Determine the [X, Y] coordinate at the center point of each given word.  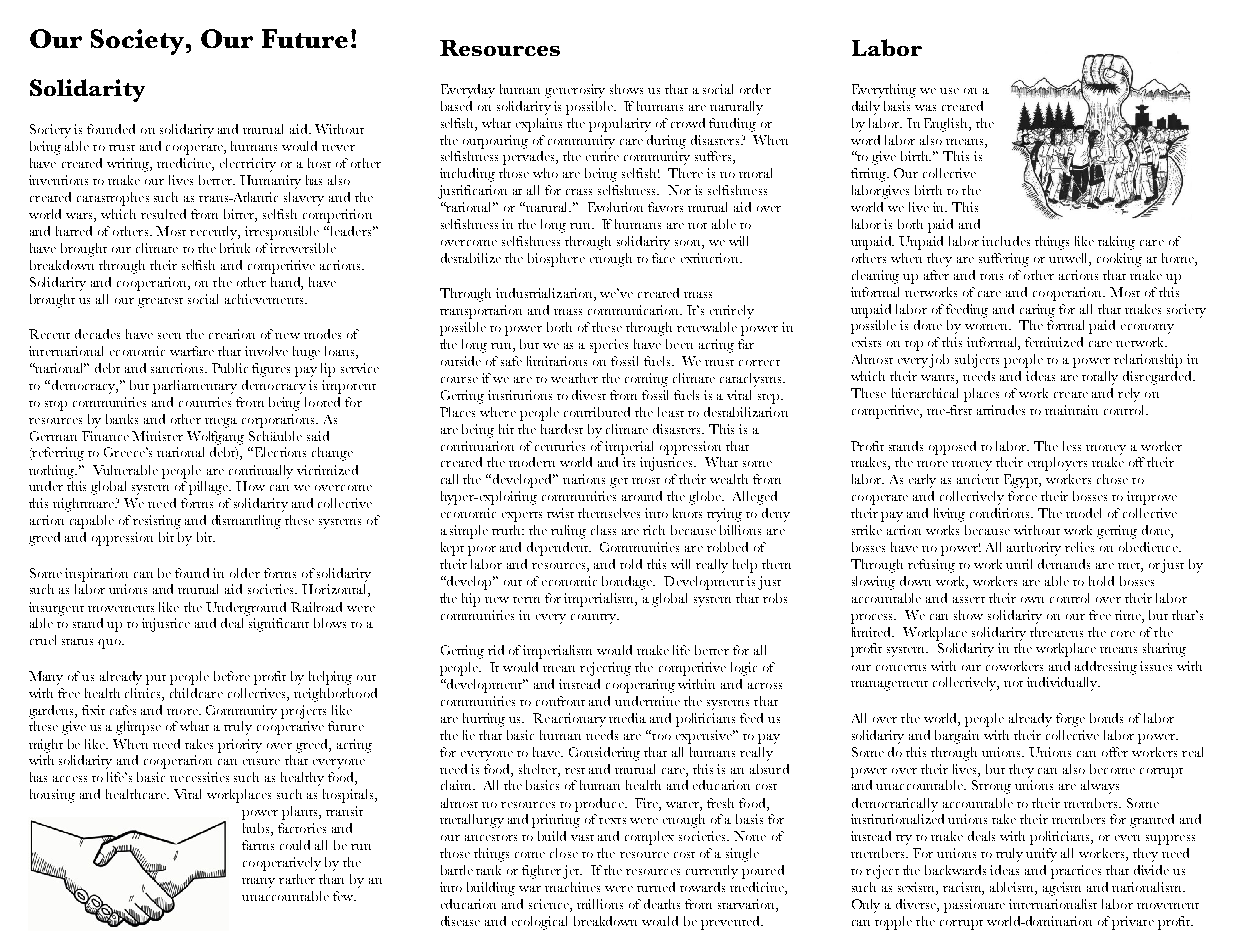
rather [297, 879]
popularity [620, 125]
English [947, 125]
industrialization [545, 294]
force [1022, 496]
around [642, 496]
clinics [144, 693]
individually [1063, 684]
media [627, 718]
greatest [160, 303]
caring [1037, 311]
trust [122, 148]
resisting [157, 522]
